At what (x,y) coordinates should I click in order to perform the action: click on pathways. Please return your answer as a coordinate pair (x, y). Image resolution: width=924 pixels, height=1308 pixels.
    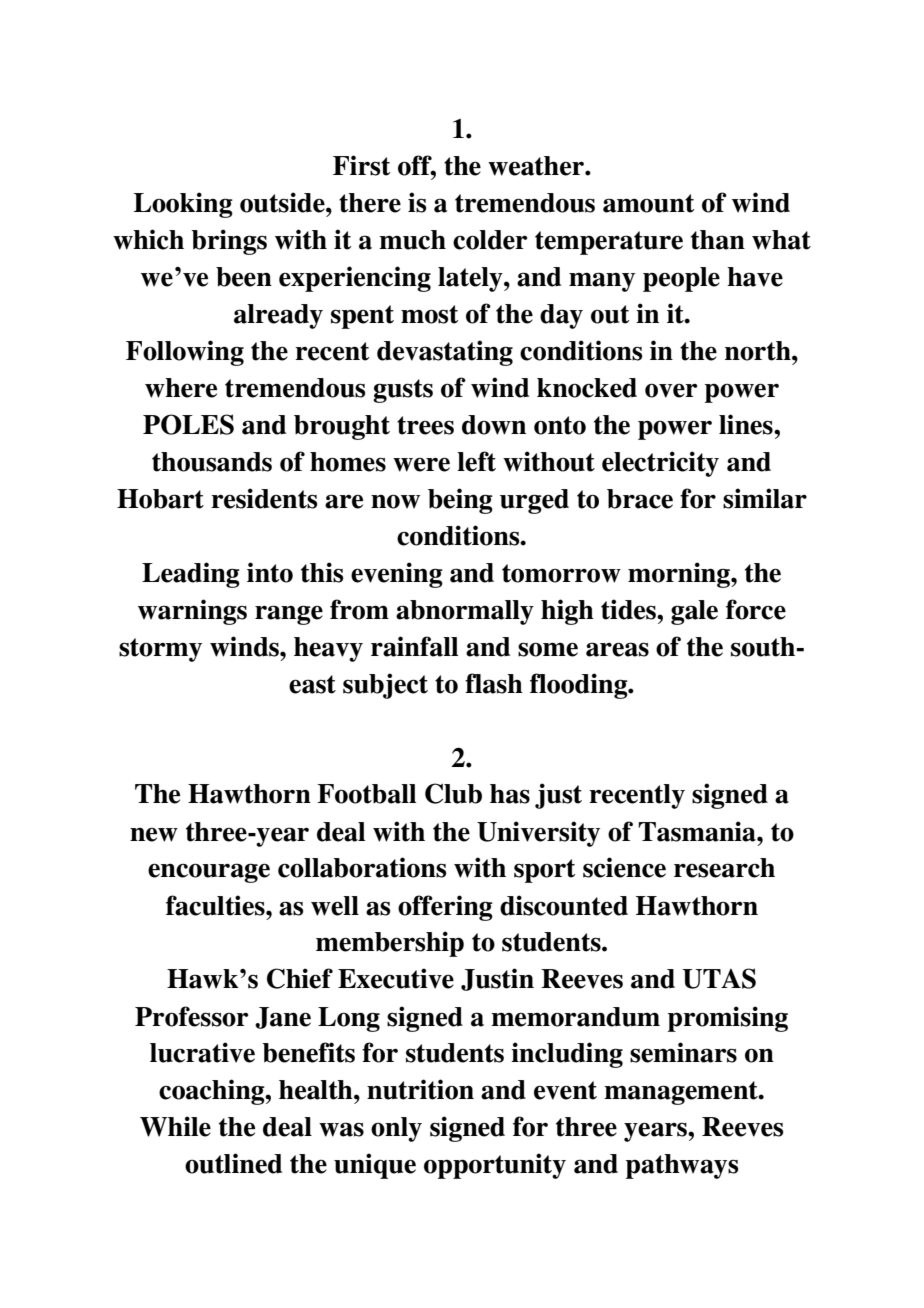
    Looking at the image, I should click on (682, 1166).
